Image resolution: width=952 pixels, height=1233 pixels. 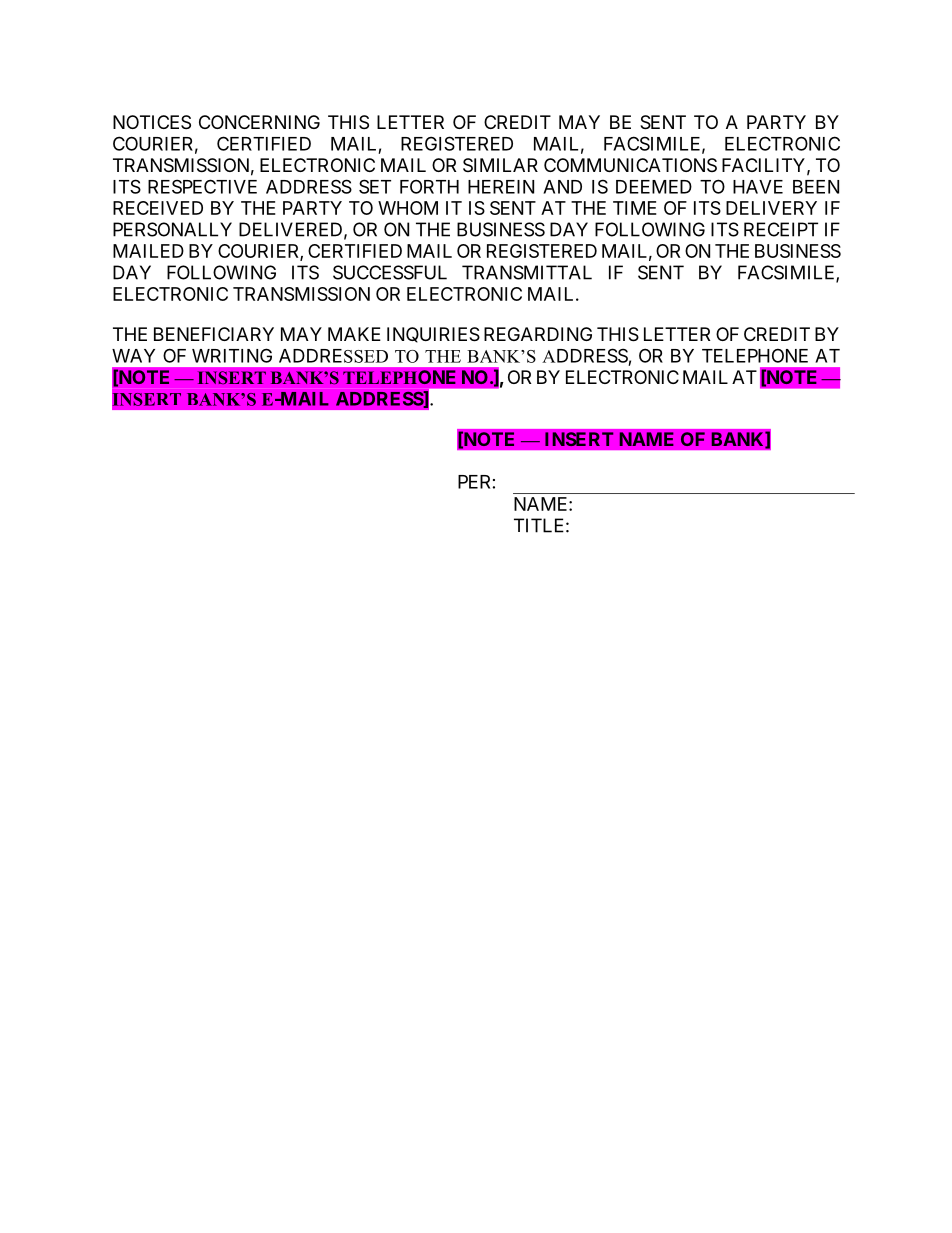 What do you see at coordinates (232, 355) in the document?
I see `WRITING` at bounding box center [232, 355].
